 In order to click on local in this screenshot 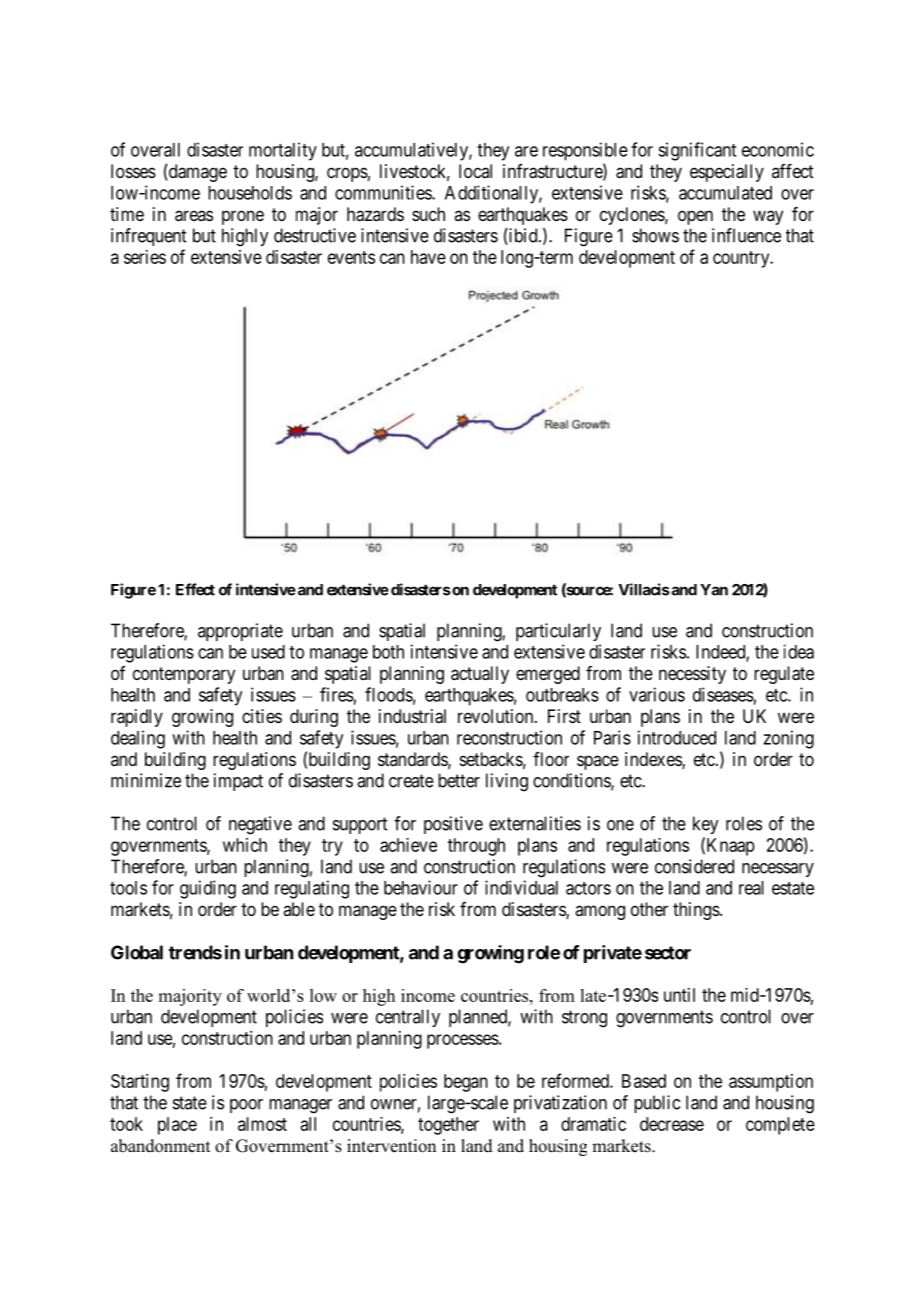, I will do `click(475, 171)`.
